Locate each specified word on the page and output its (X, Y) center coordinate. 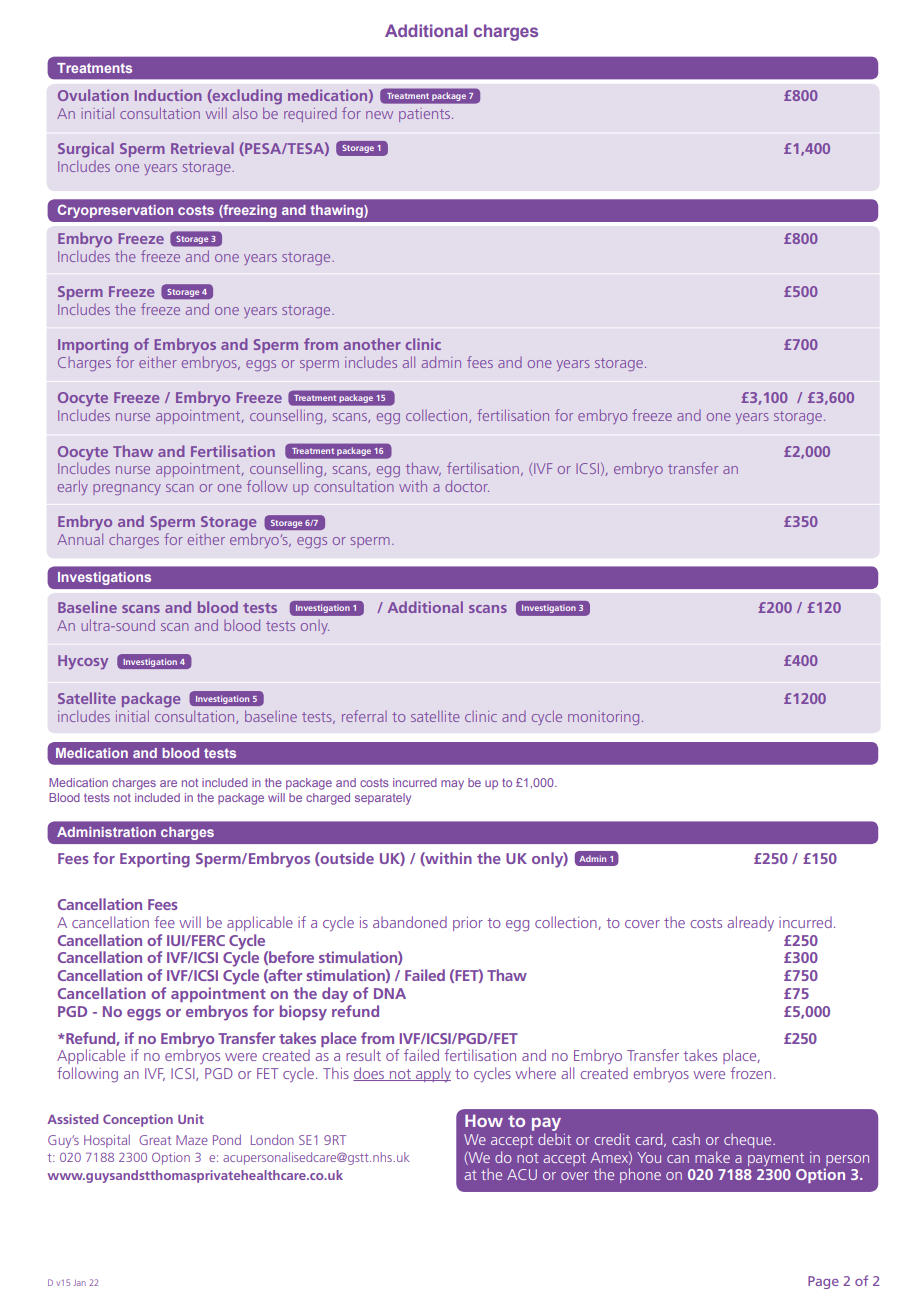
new (379, 115)
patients (426, 115)
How (484, 1120)
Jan (80, 1283)
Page (823, 1282)
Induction (168, 95)
